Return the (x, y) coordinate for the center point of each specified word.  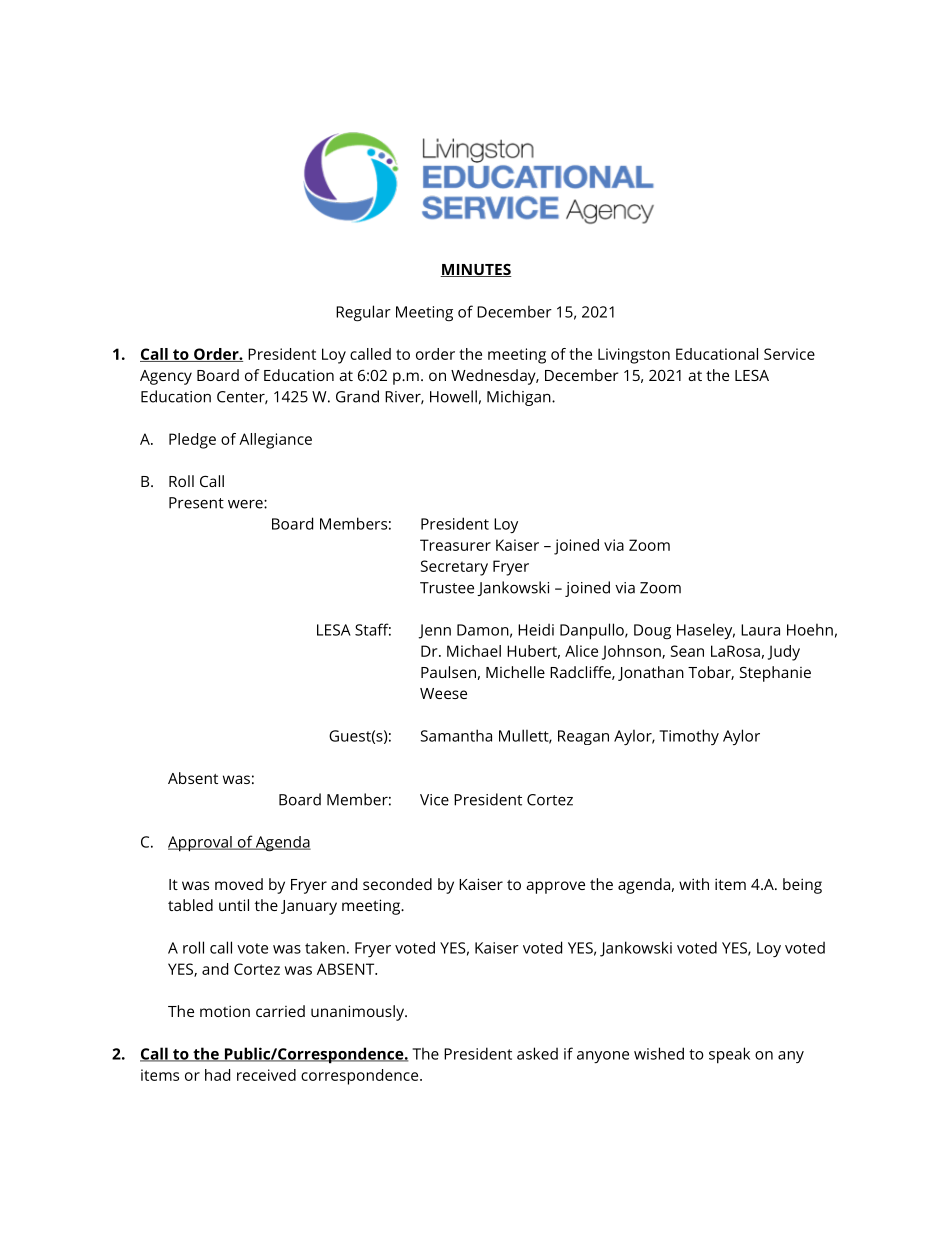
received (266, 1075)
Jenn (434, 631)
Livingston (634, 356)
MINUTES (476, 270)
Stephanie (775, 674)
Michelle (515, 672)
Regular (363, 313)
